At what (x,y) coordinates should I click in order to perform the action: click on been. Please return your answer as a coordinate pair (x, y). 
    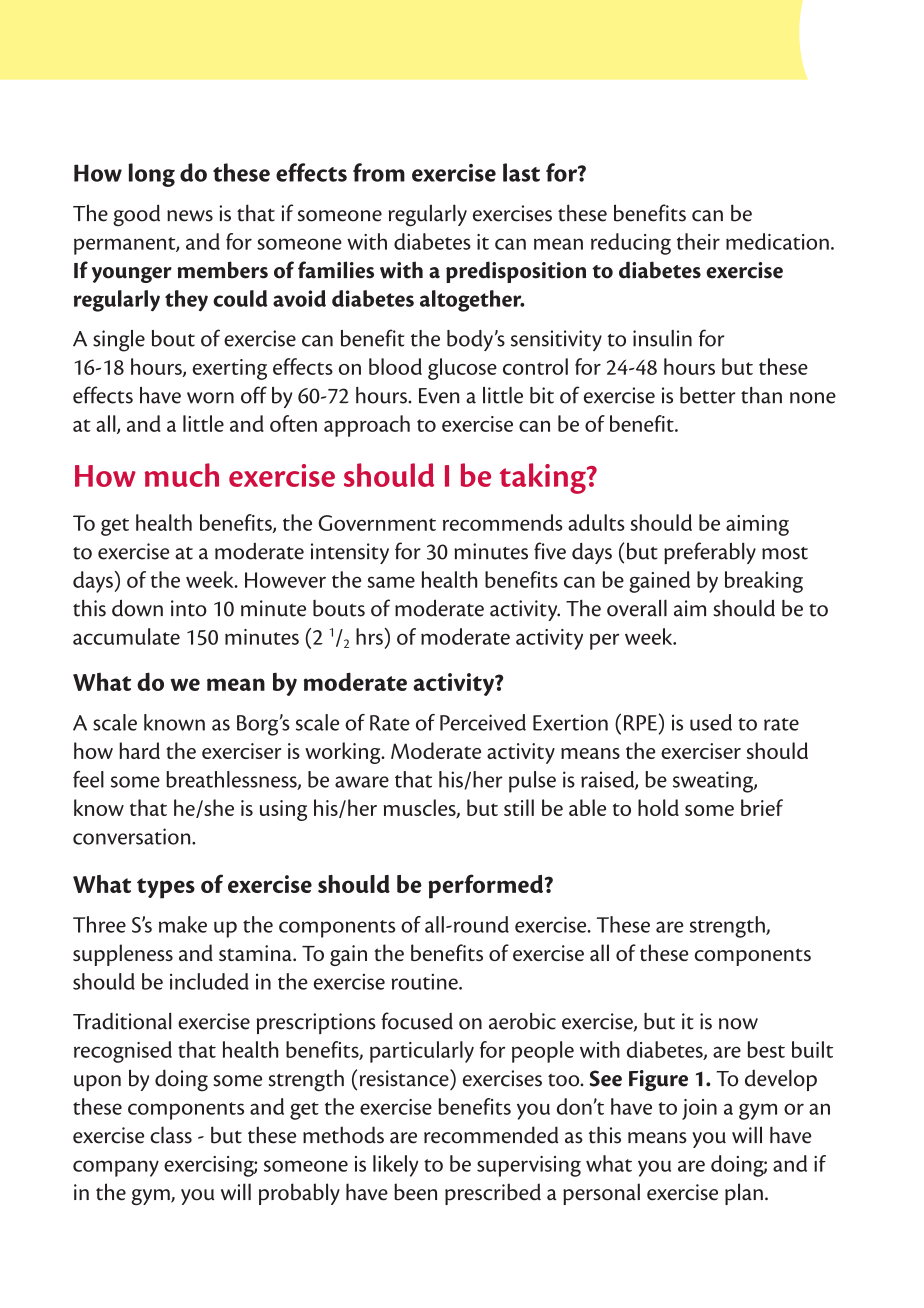
    Looking at the image, I should click on (415, 1192).
